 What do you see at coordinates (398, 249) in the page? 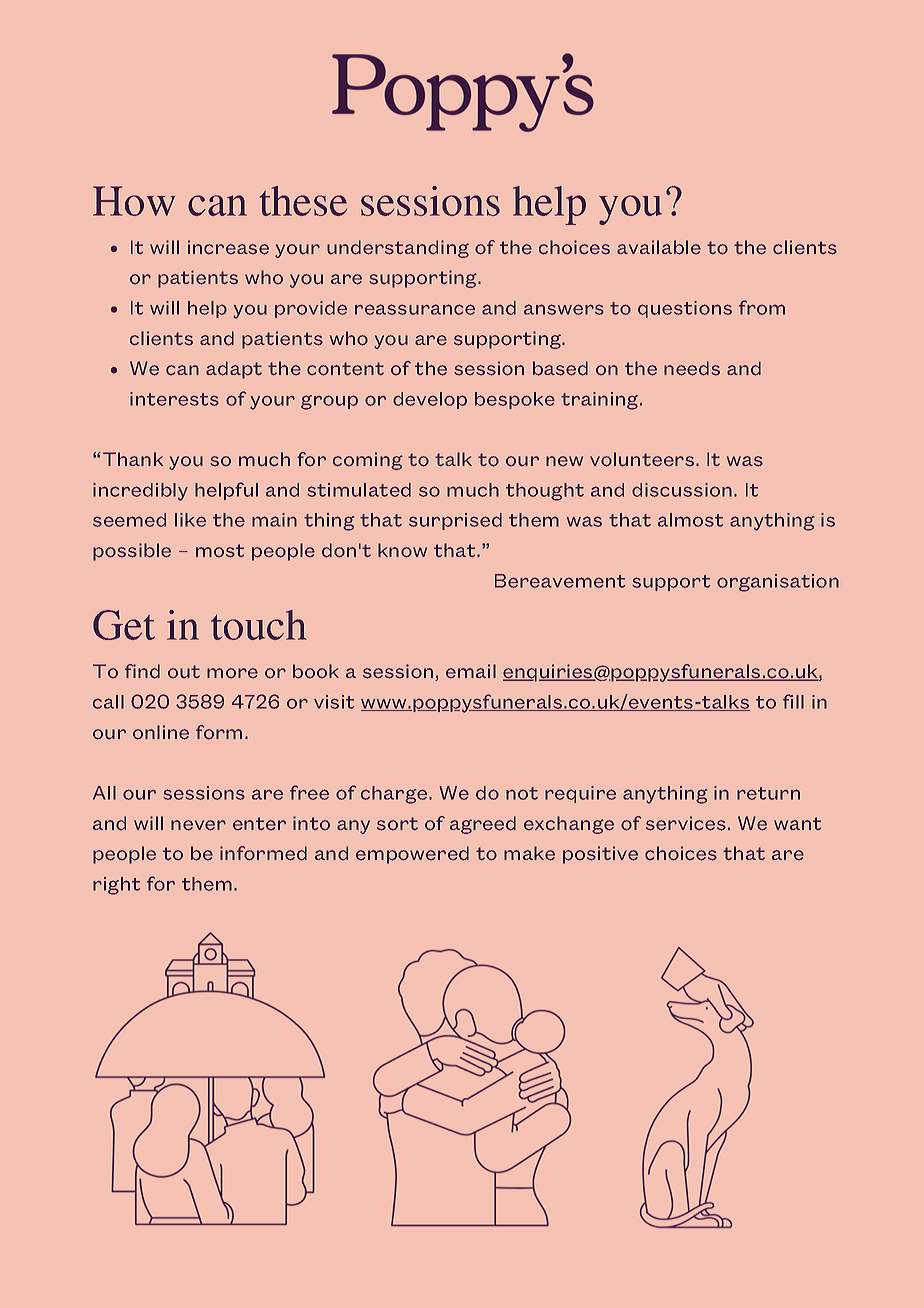
I see `understanding` at bounding box center [398, 249].
